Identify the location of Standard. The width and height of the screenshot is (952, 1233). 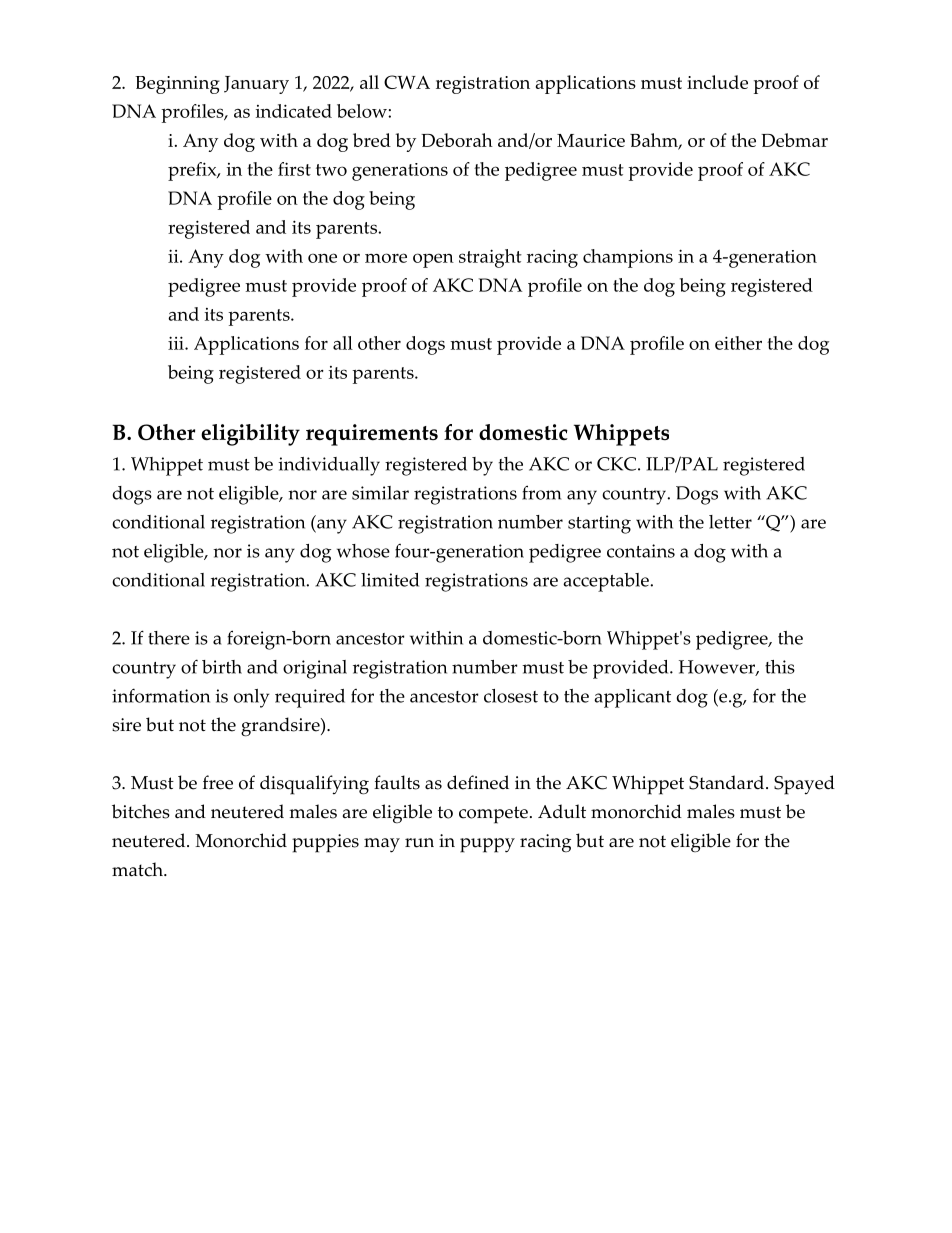
(728, 782).
